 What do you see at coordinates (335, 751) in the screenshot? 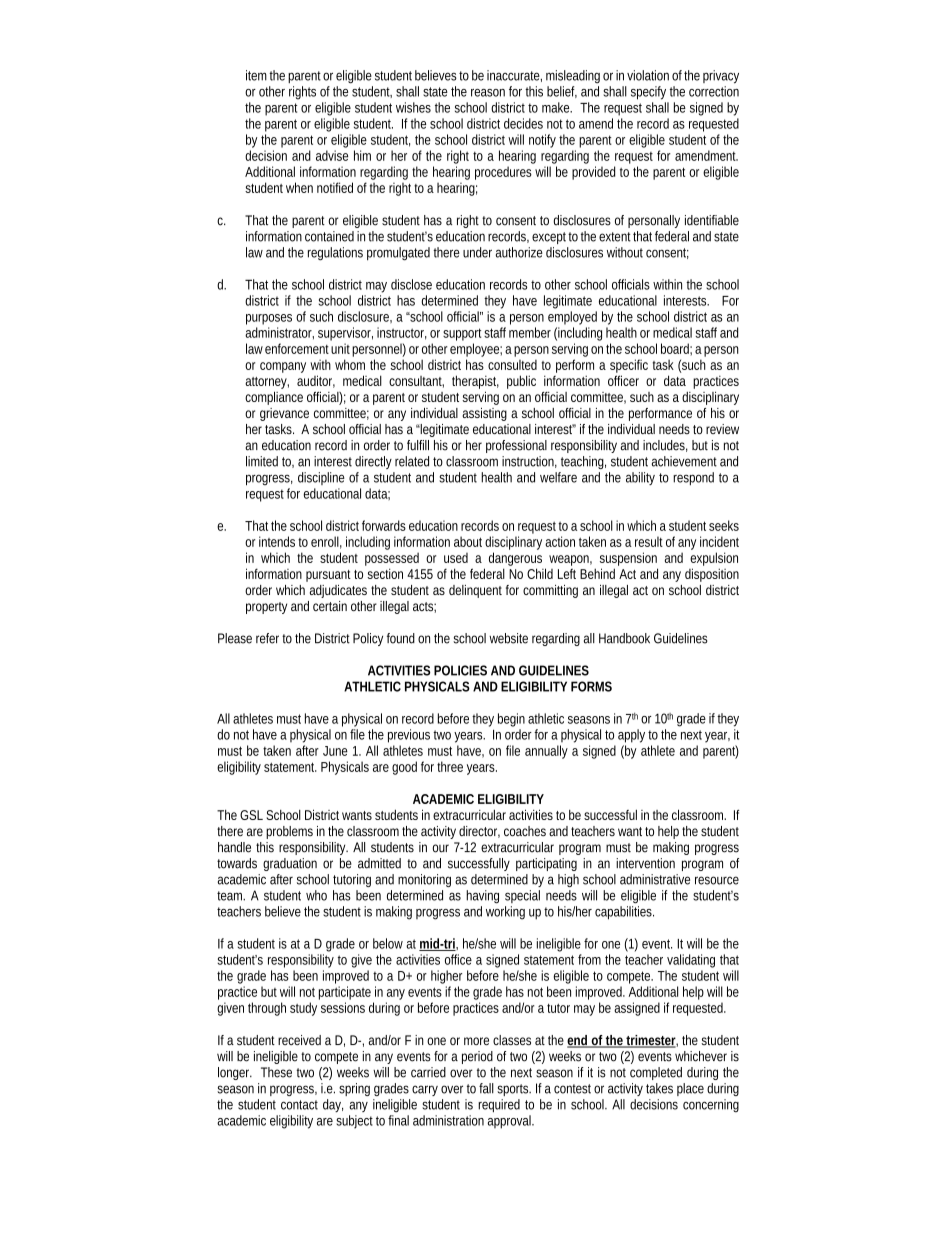
I see `June` at bounding box center [335, 751].
